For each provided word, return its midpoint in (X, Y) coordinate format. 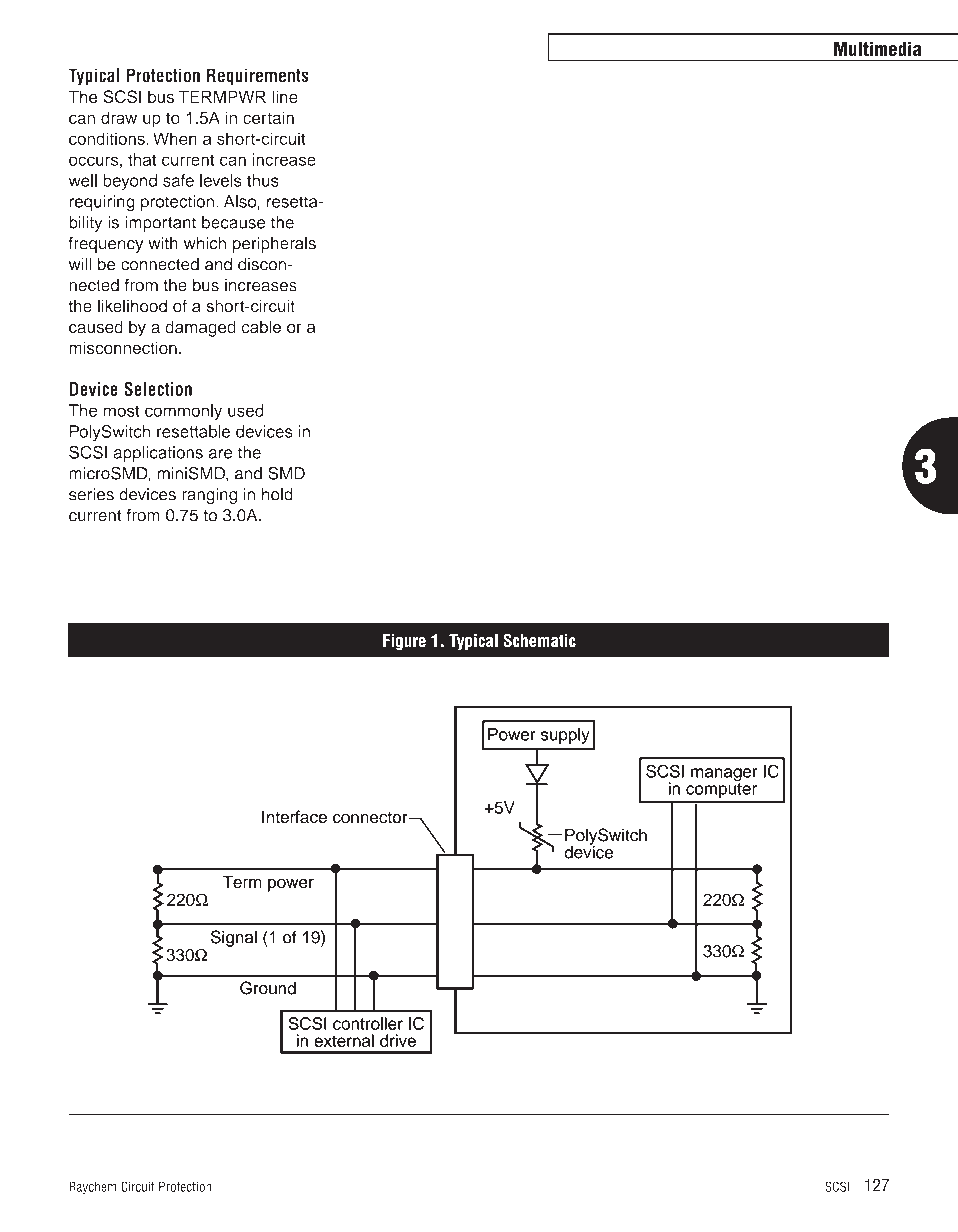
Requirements (258, 77)
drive (398, 1040)
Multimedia (877, 48)
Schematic (539, 640)
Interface (294, 817)
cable (261, 327)
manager (724, 776)
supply (565, 736)
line (285, 97)
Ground (268, 988)
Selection (158, 388)
